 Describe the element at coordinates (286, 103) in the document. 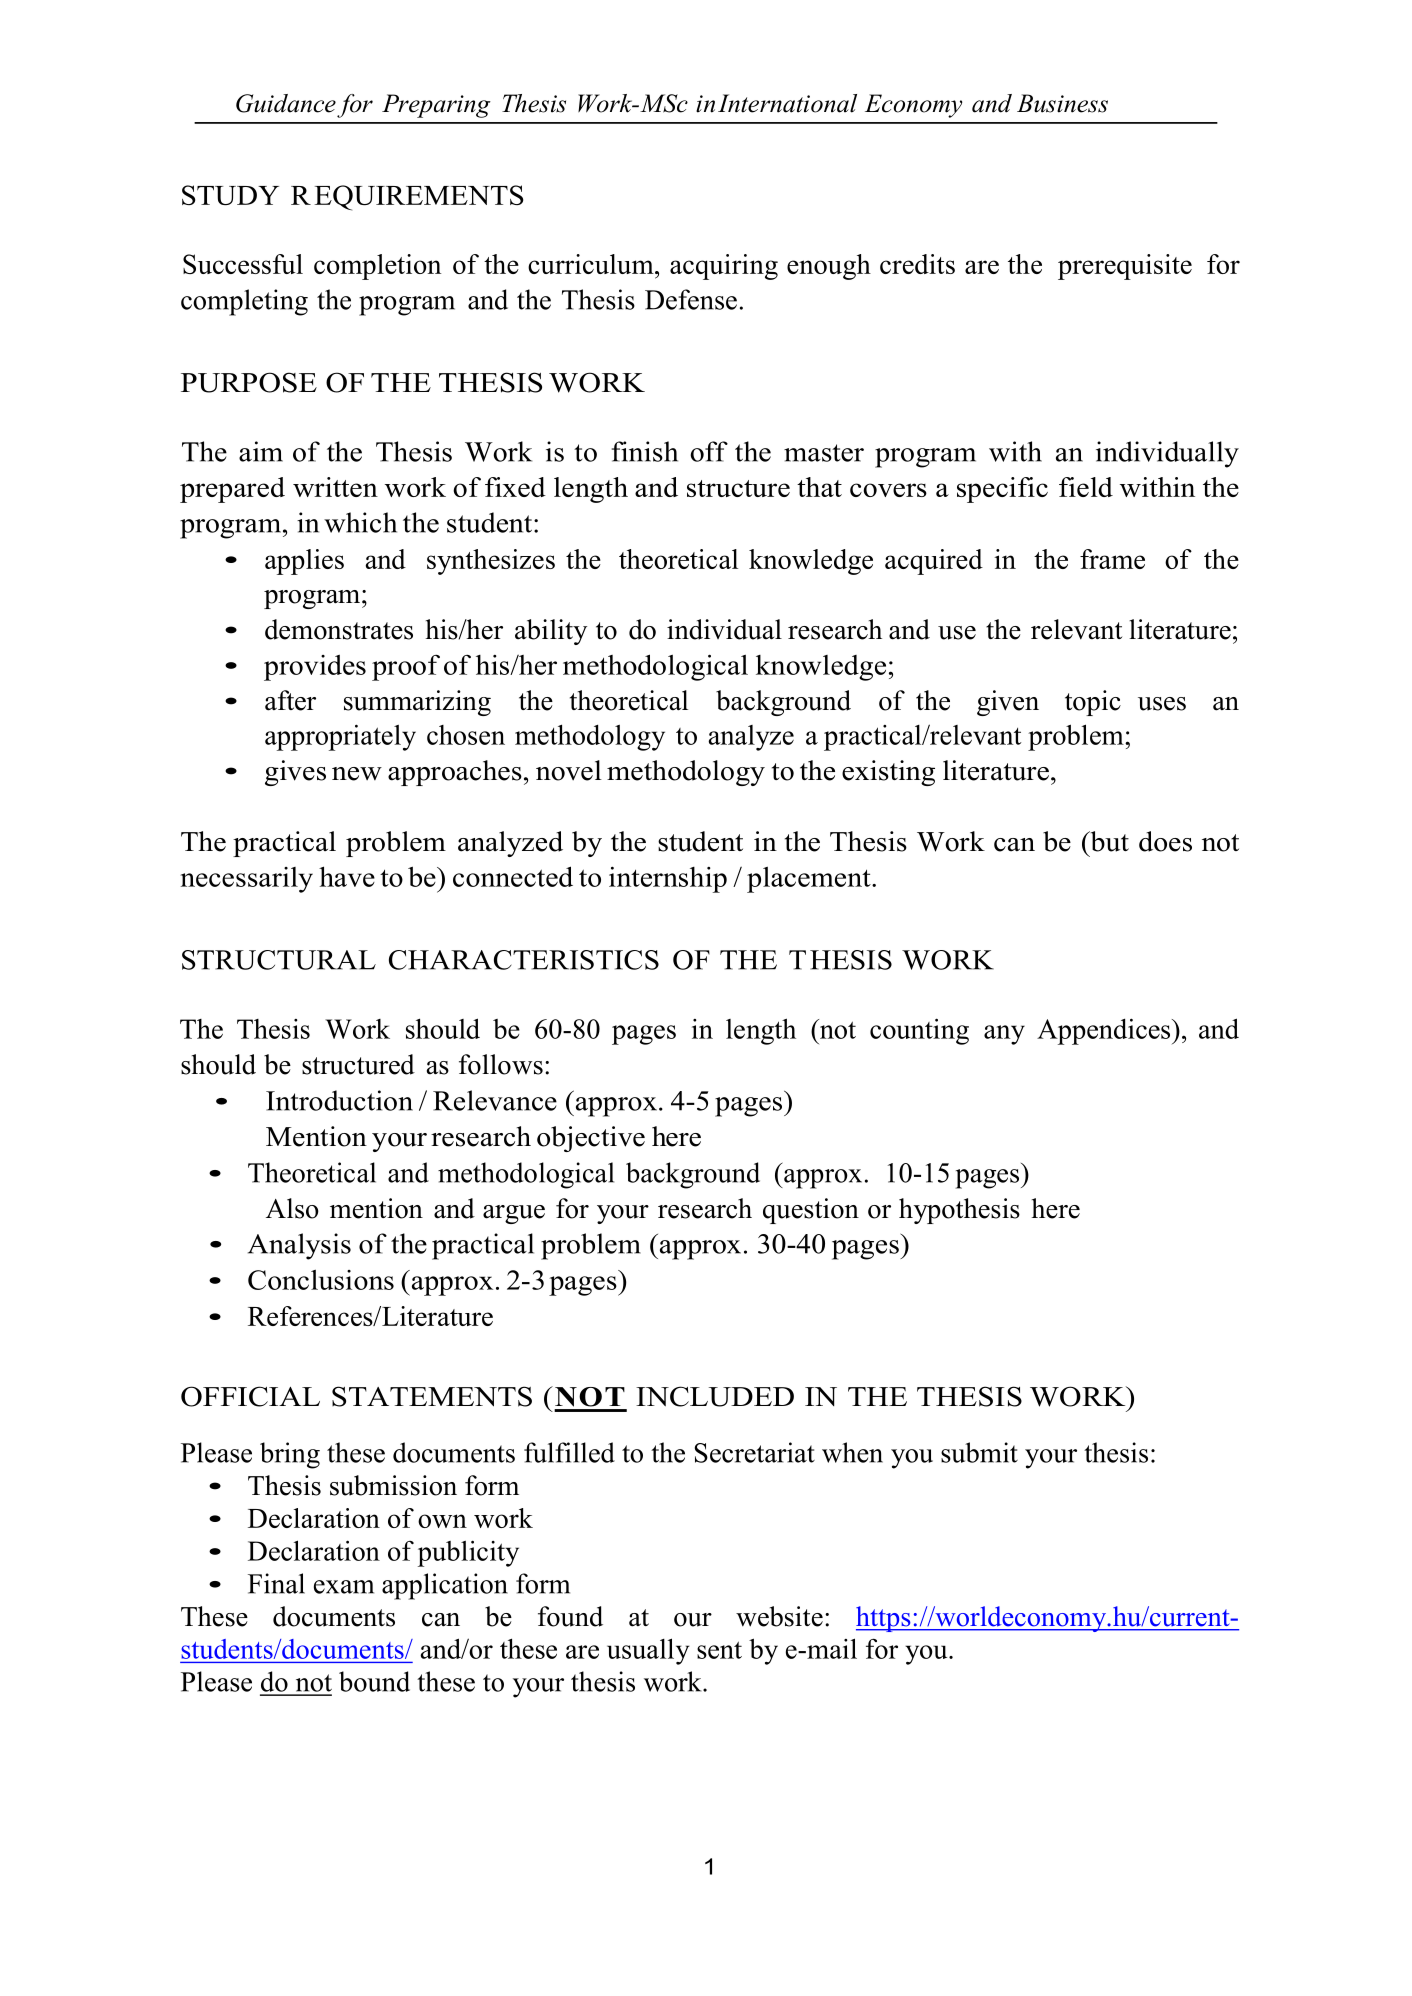

I see `Guidance` at that location.
